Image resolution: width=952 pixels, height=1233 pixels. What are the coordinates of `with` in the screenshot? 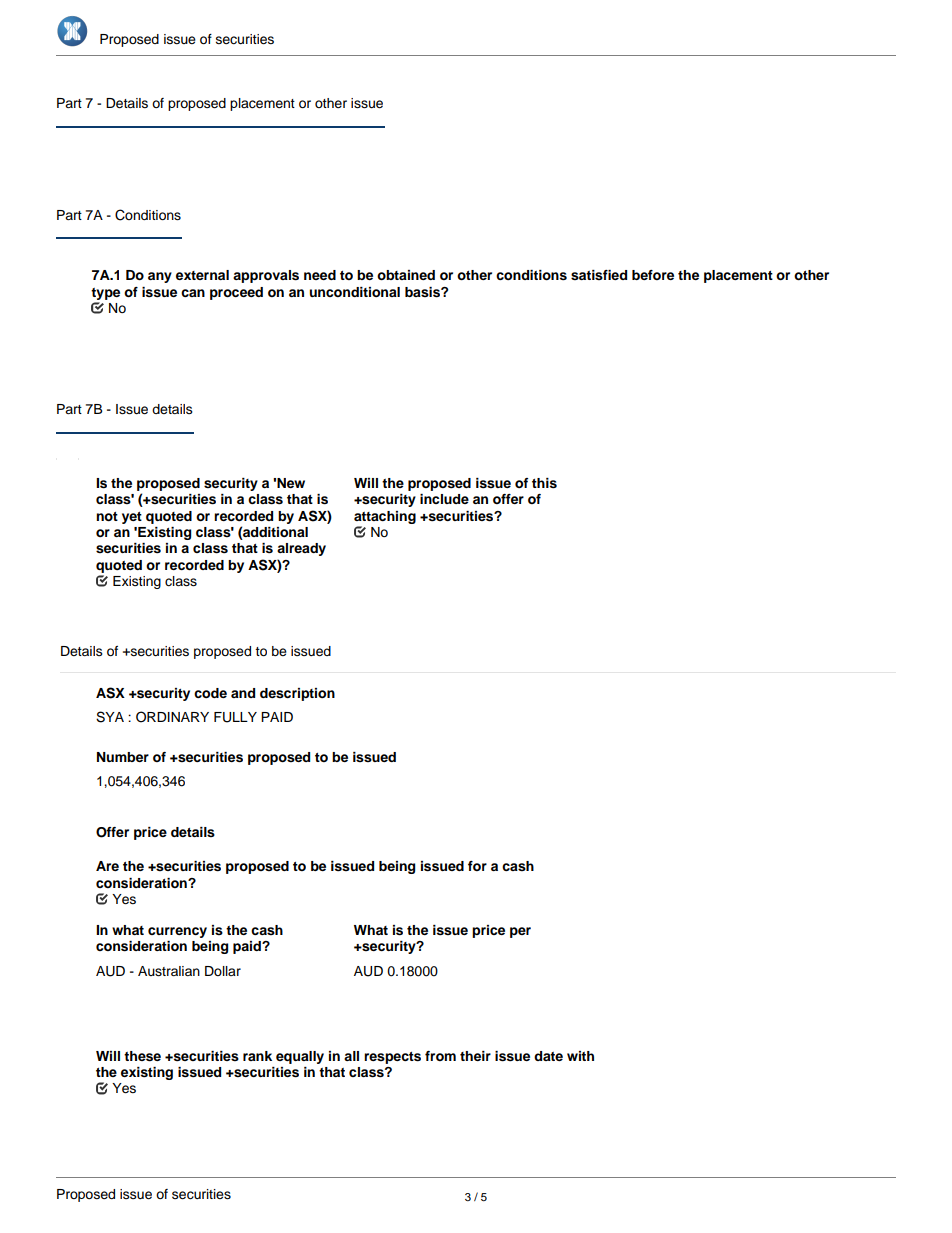 It's located at (580, 1056).
